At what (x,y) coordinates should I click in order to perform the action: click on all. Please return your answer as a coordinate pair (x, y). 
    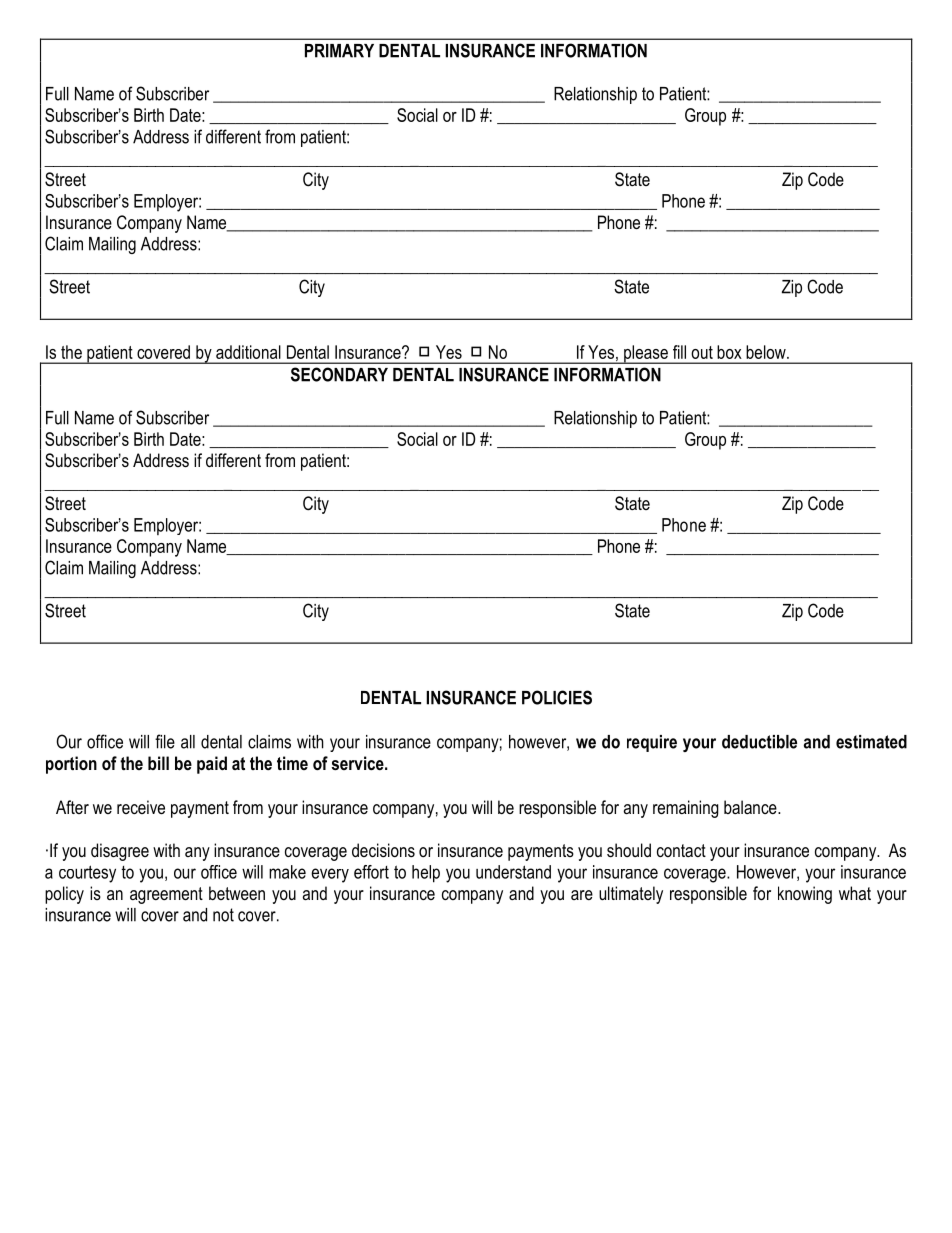
    Looking at the image, I should click on (188, 742).
